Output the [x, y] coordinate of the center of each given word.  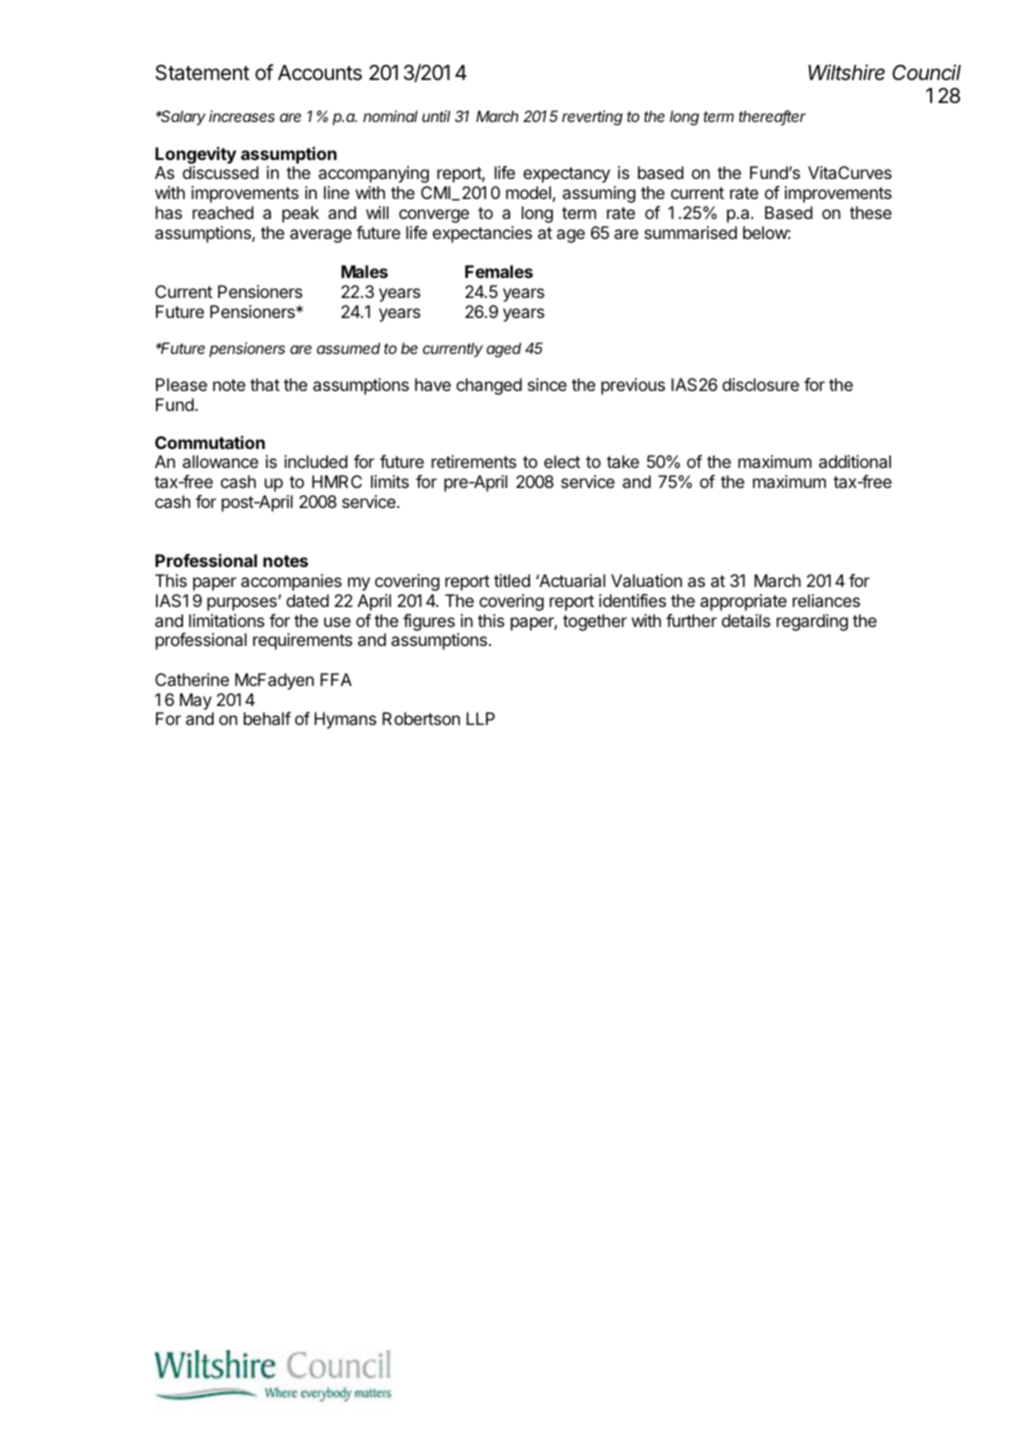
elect [562, 461]
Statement [203, 73]
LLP [480, 718]
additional [855, 461]
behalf [267, 718]
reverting [592, 118]
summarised [690, 232]
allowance [220, 461]
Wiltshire [846, 72]
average [321, 236]
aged [503, 350]
